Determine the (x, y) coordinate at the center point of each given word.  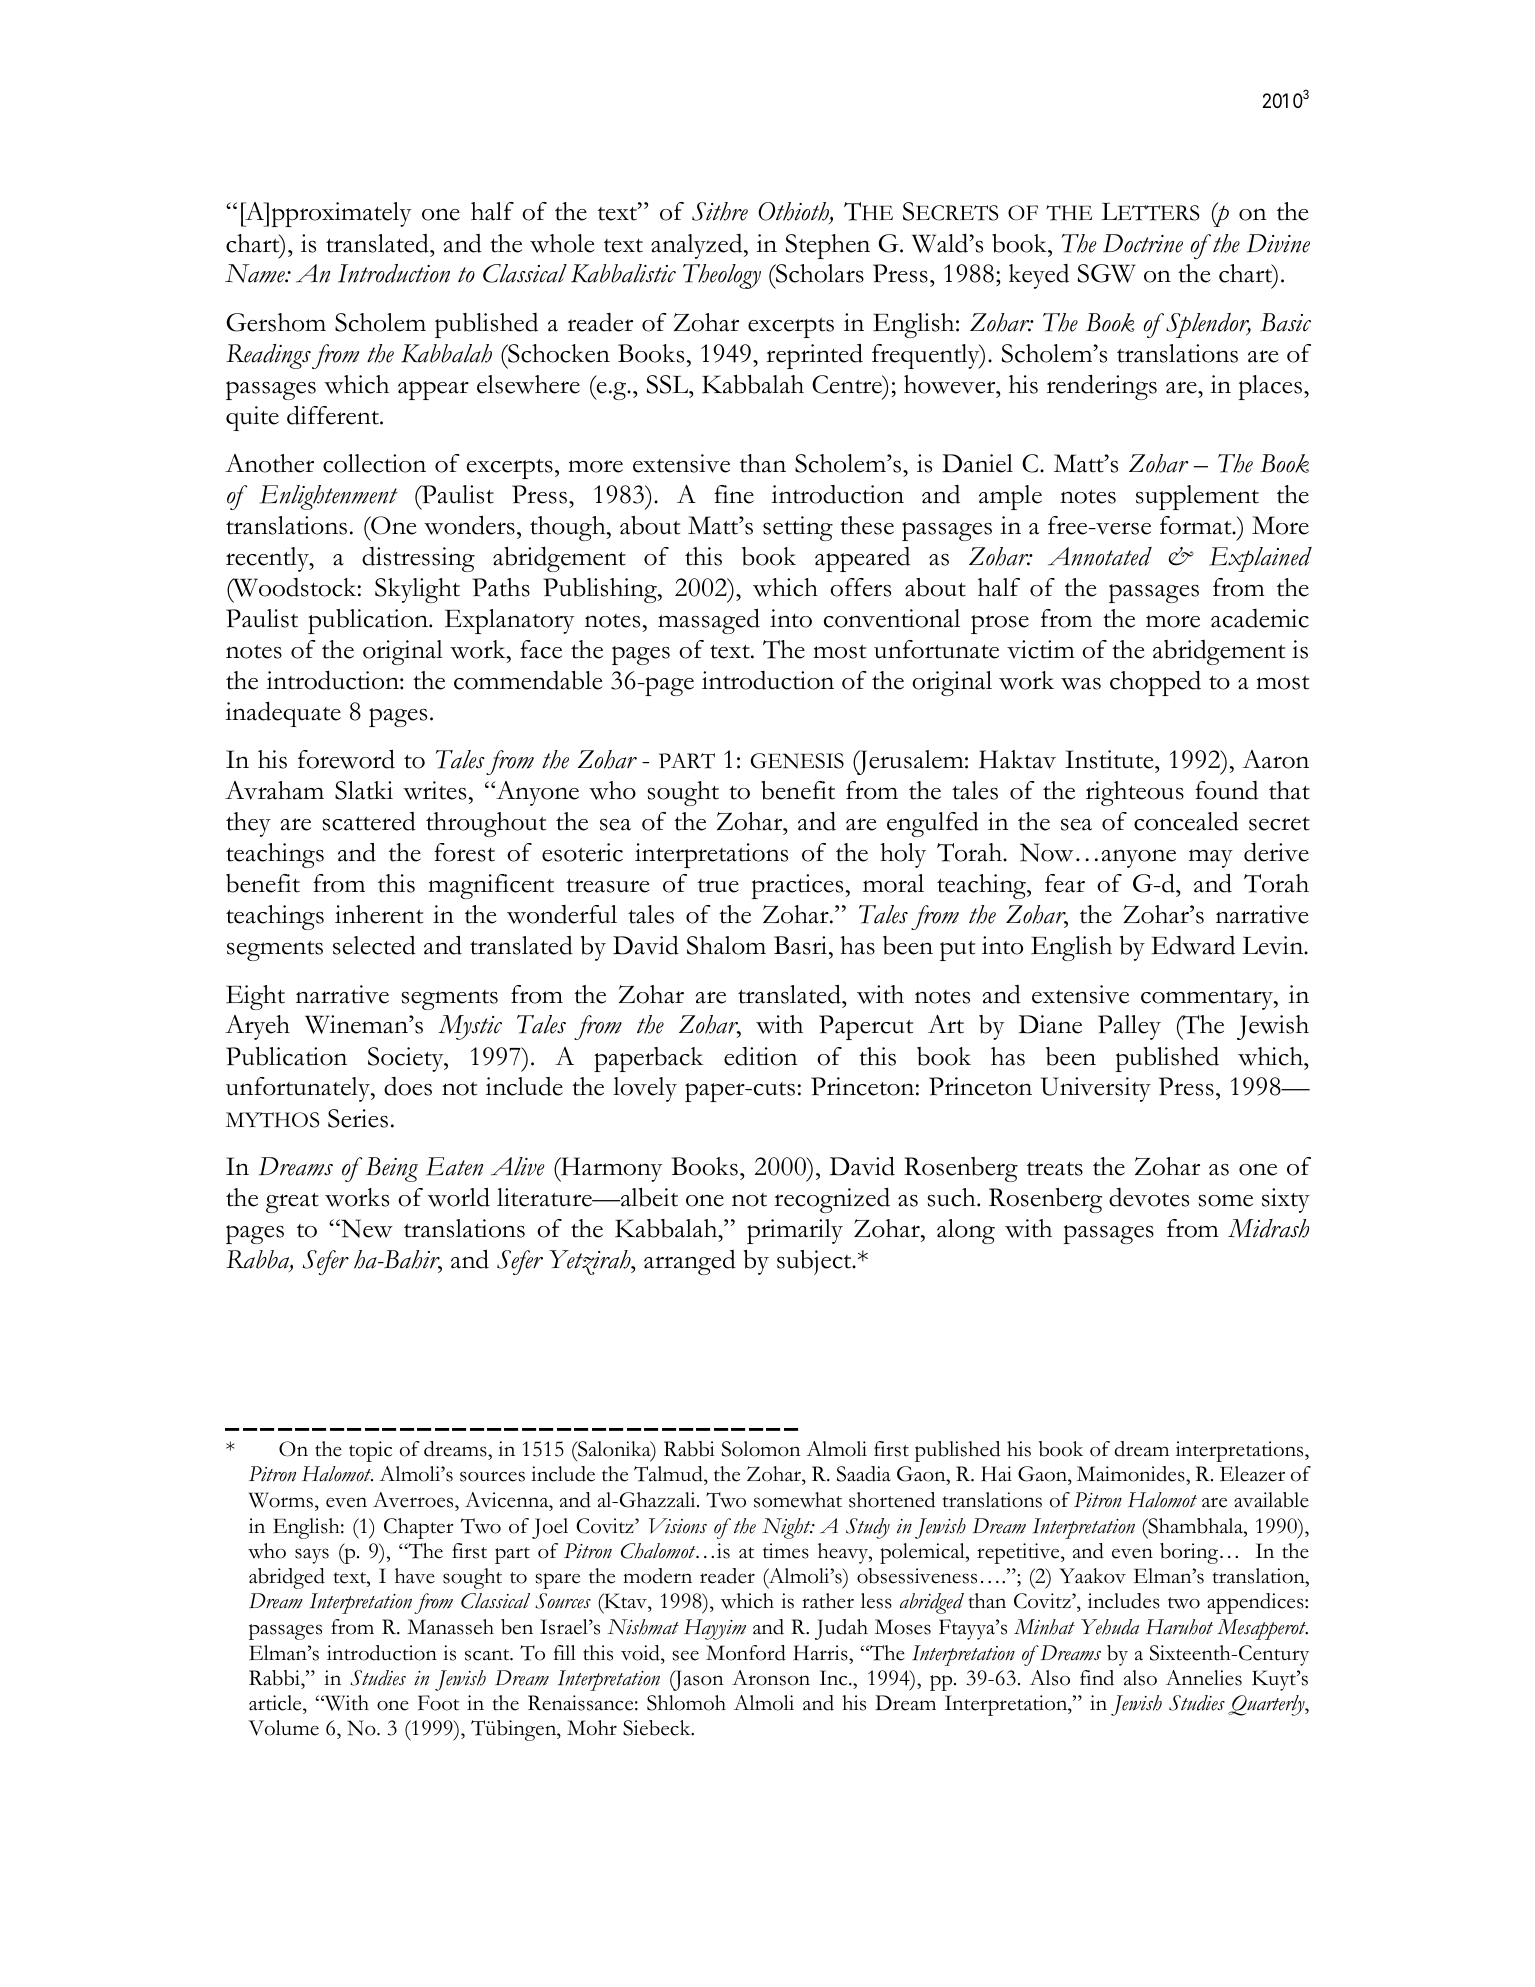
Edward (1193, 945)
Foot (438, 1703)
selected (374, 945)
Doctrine (1143, 243)
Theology (722, 276)
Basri (802, 945)
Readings (268, 356)
